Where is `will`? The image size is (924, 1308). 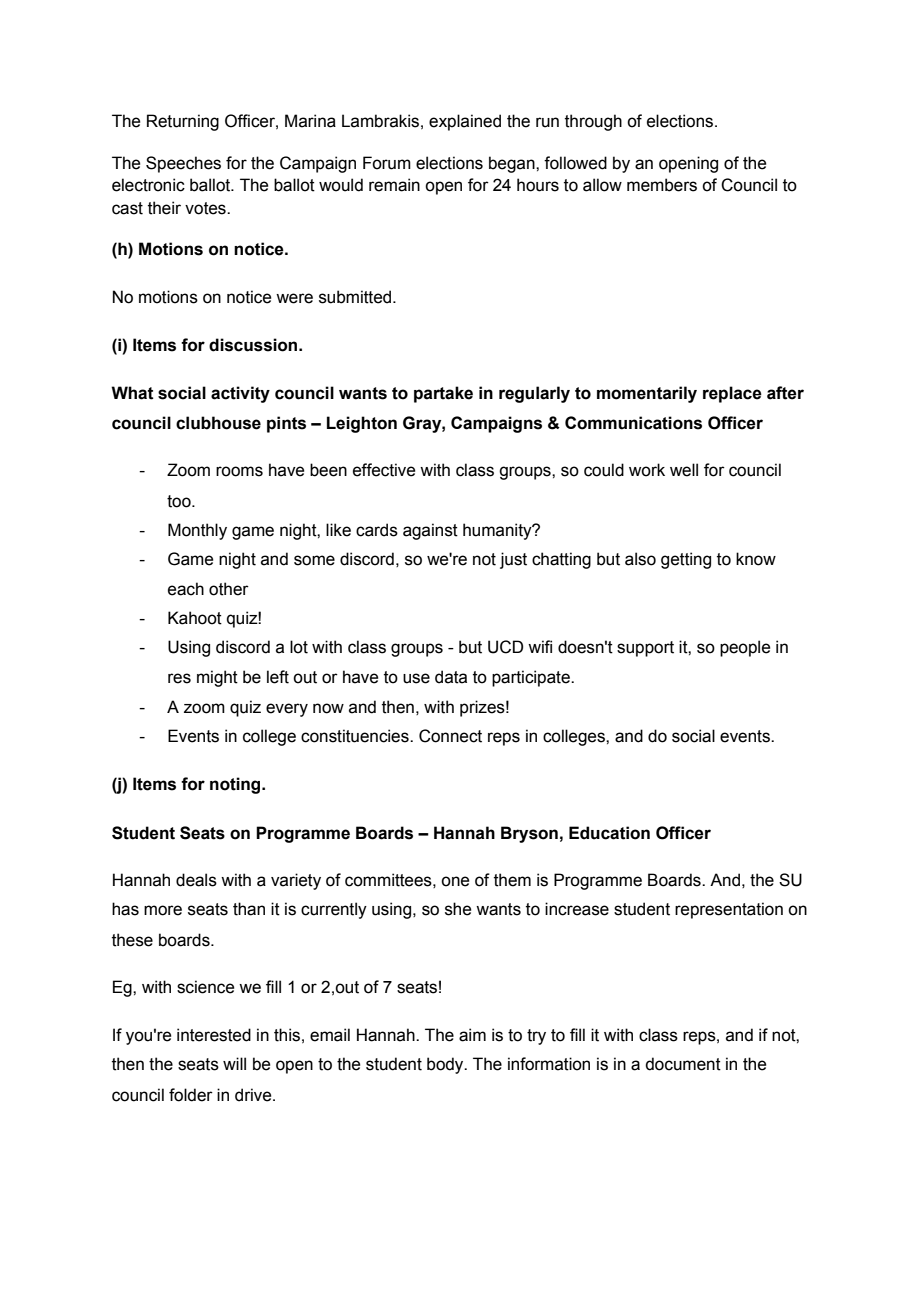 will is located at coordinates (234, 1063).
